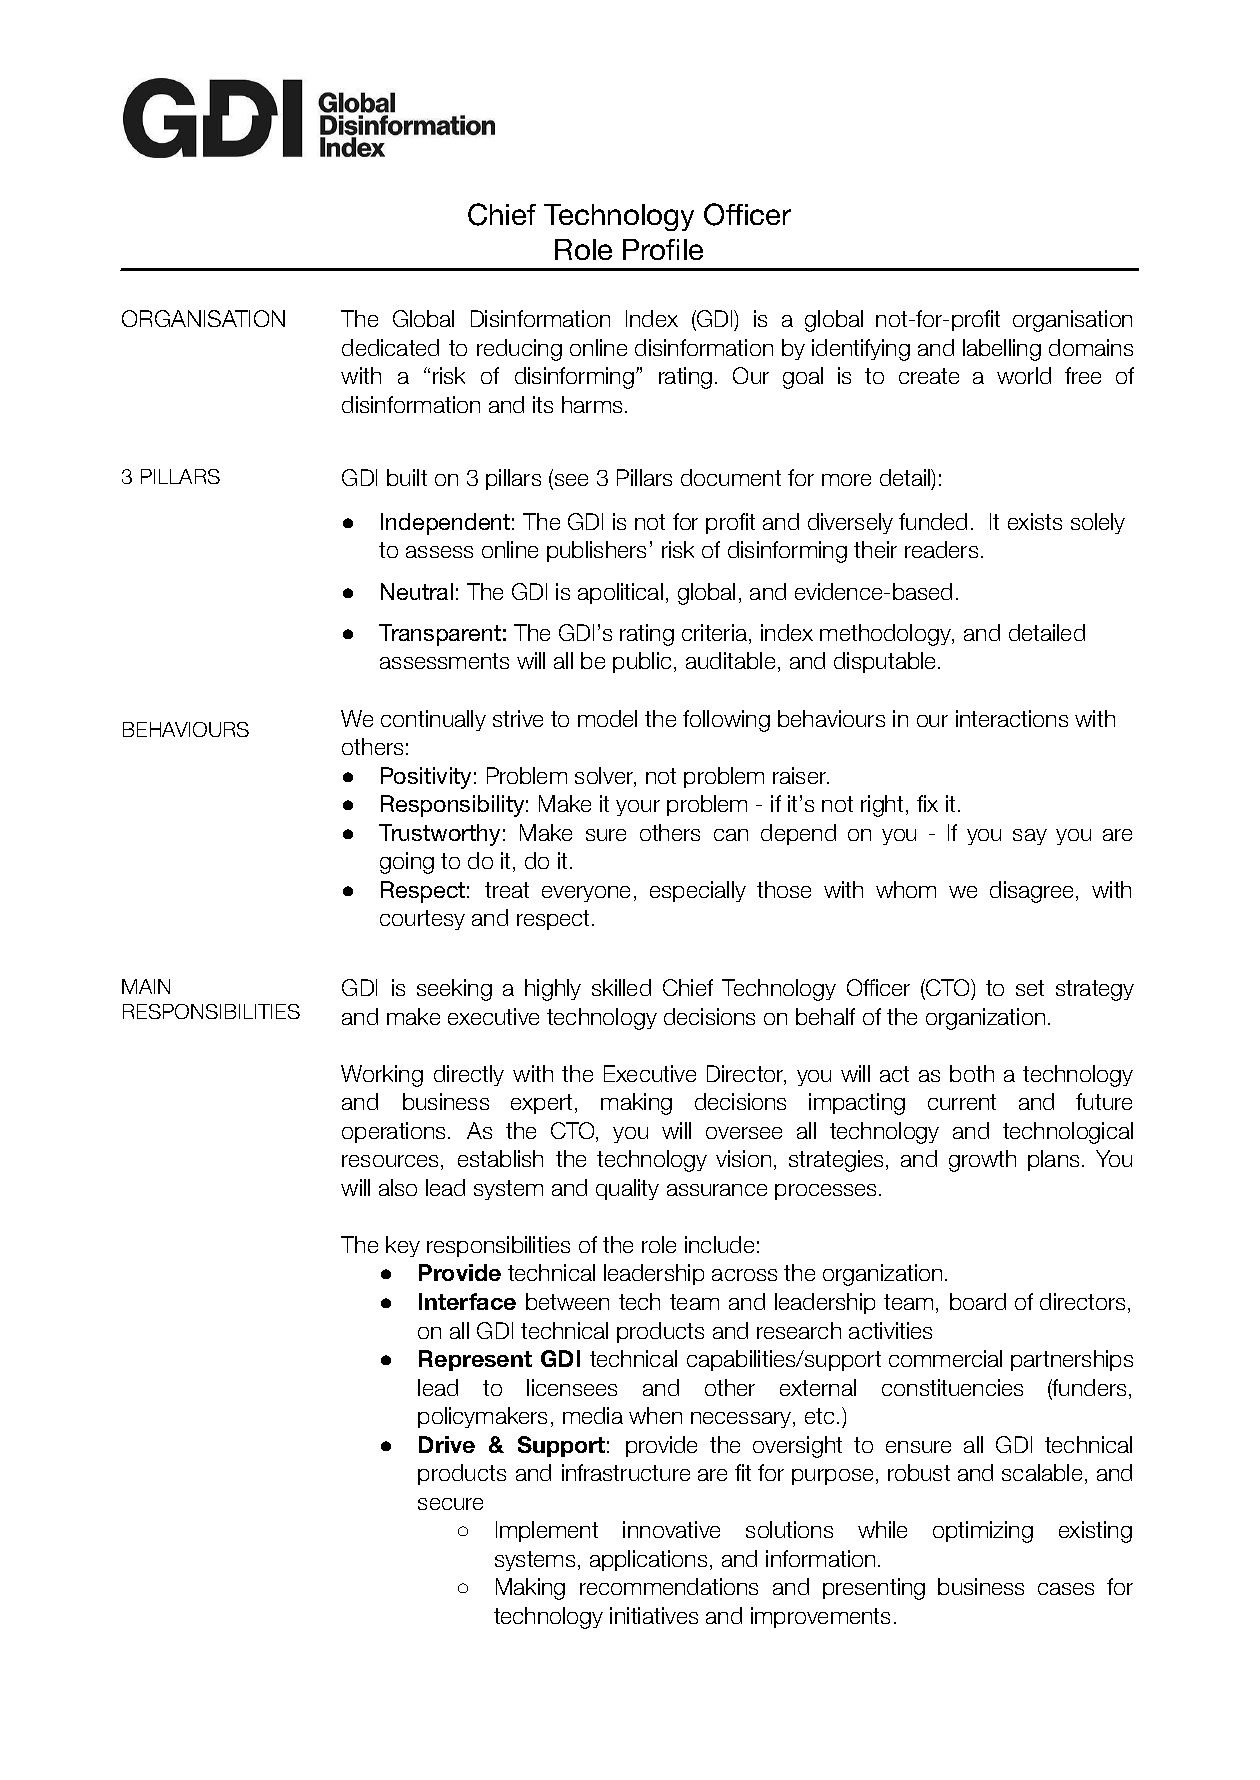 This screenshot has width=1260, height=1780. I want to click on continually, so click(433, 720).
